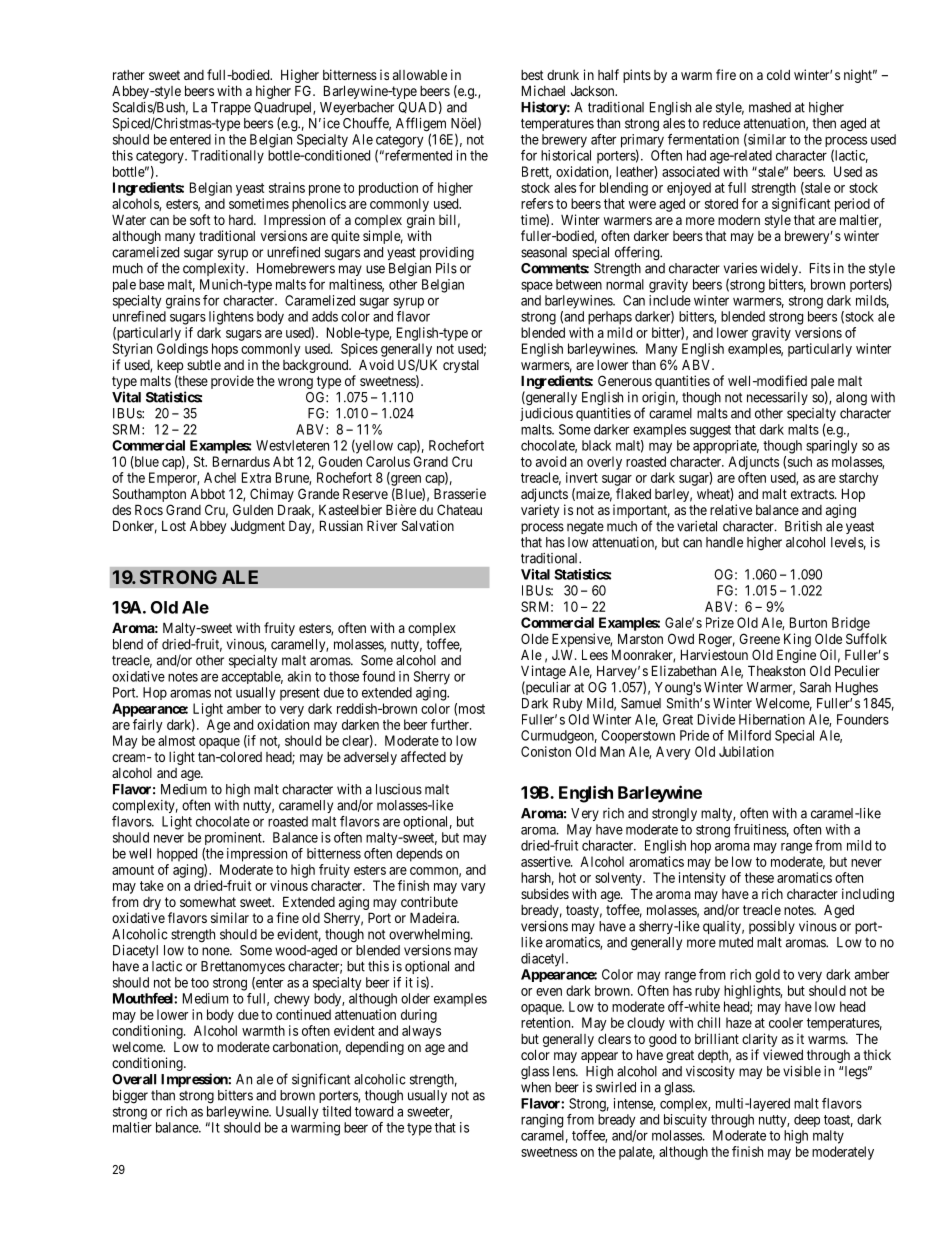  Describe the element at coordinates (808, 622) in the document. I see `Burton` at that location.
